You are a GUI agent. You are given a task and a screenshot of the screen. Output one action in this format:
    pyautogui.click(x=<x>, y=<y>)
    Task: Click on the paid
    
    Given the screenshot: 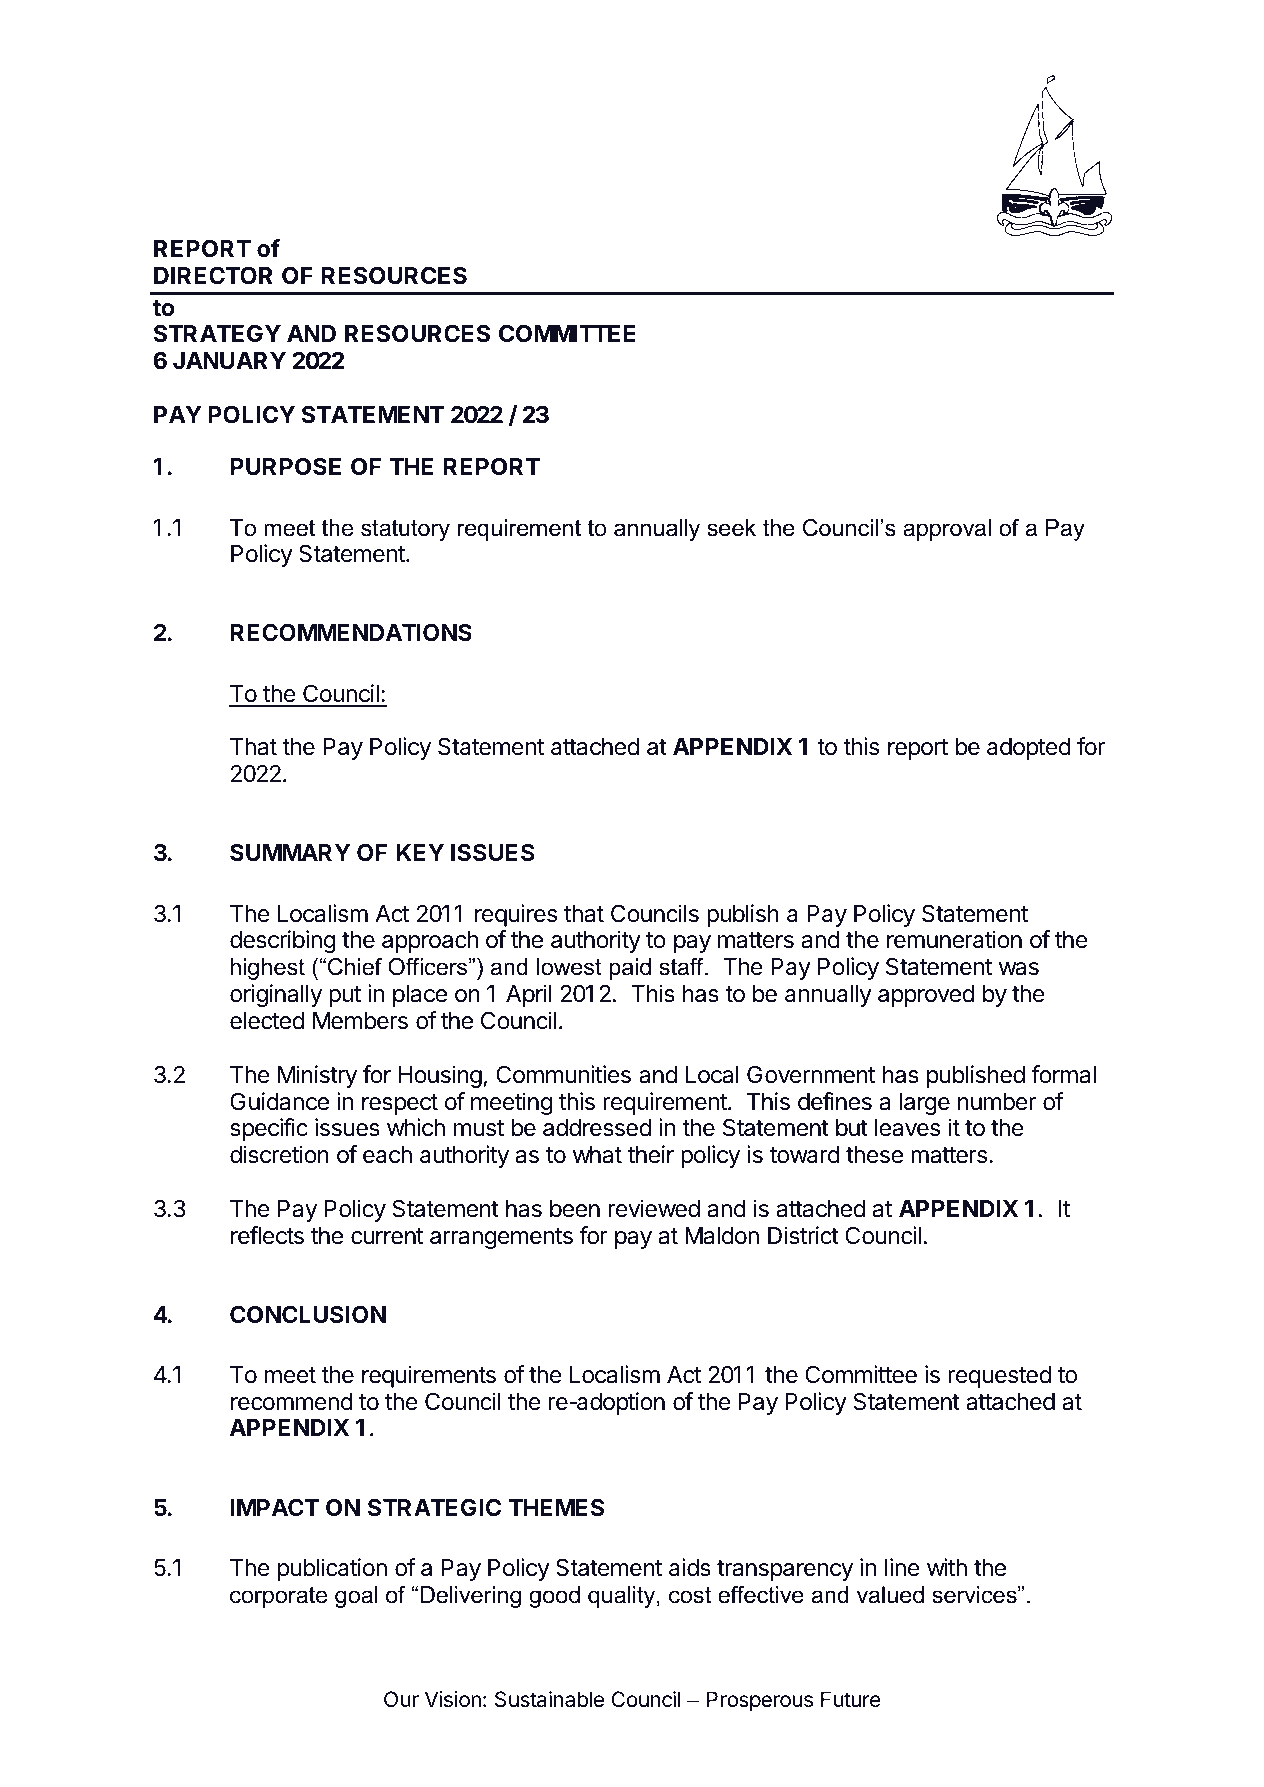 What is the action you would take?
    pyautogui.click(x=630, y=969)
